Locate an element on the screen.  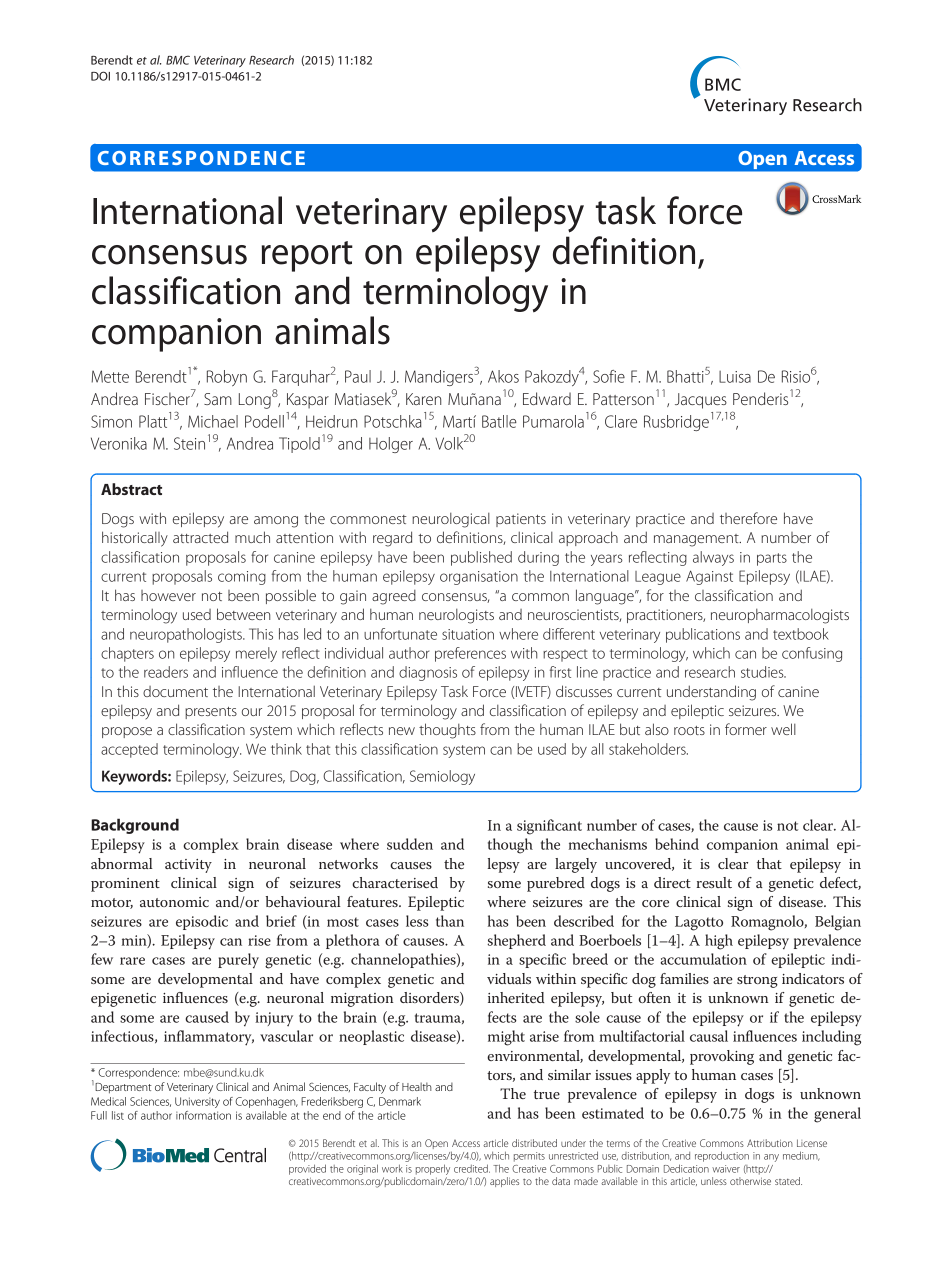
Luisa is located at coordinates (735, 377).
